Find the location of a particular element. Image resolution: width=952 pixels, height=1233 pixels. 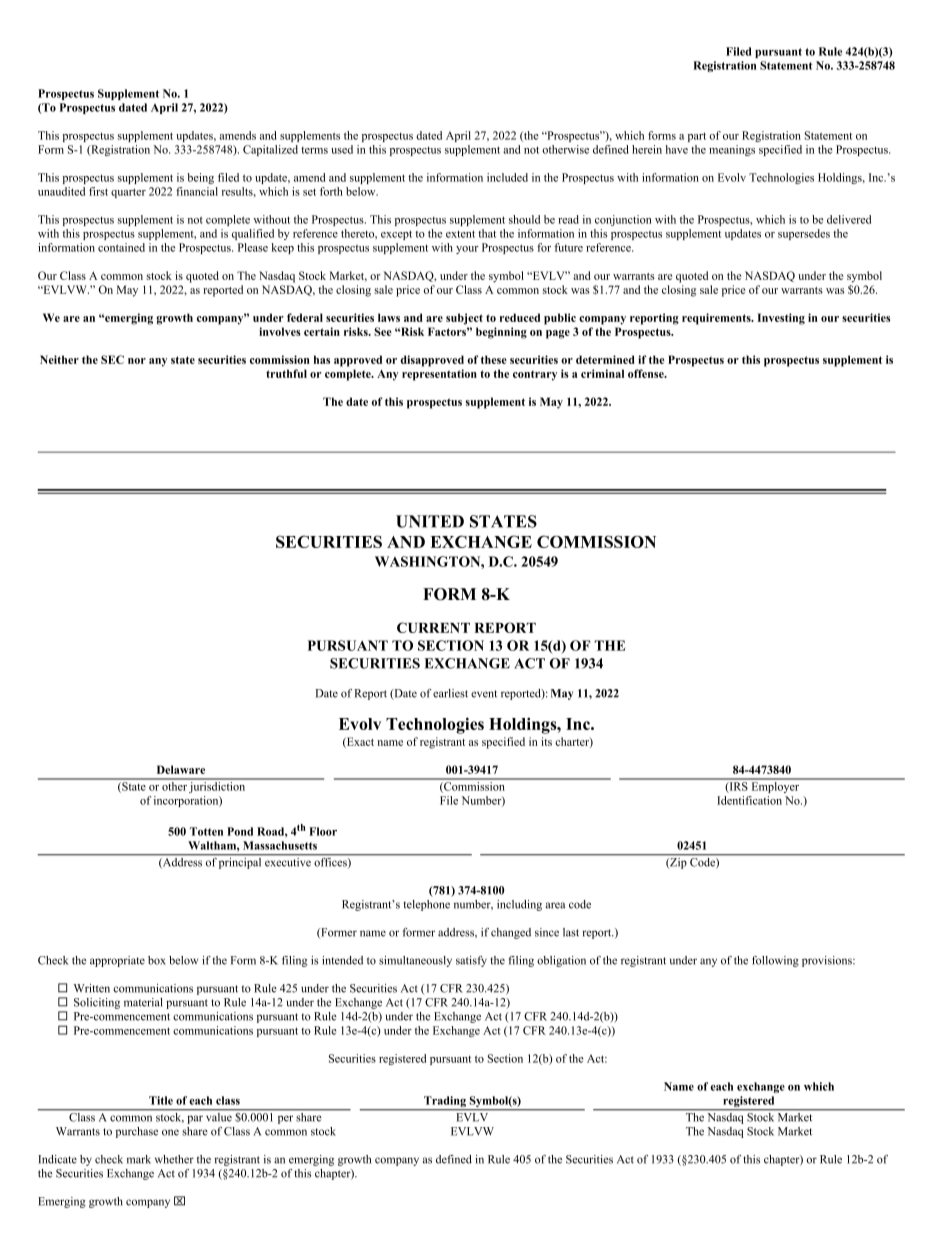

meanings is located at coordinates (732, 150).
